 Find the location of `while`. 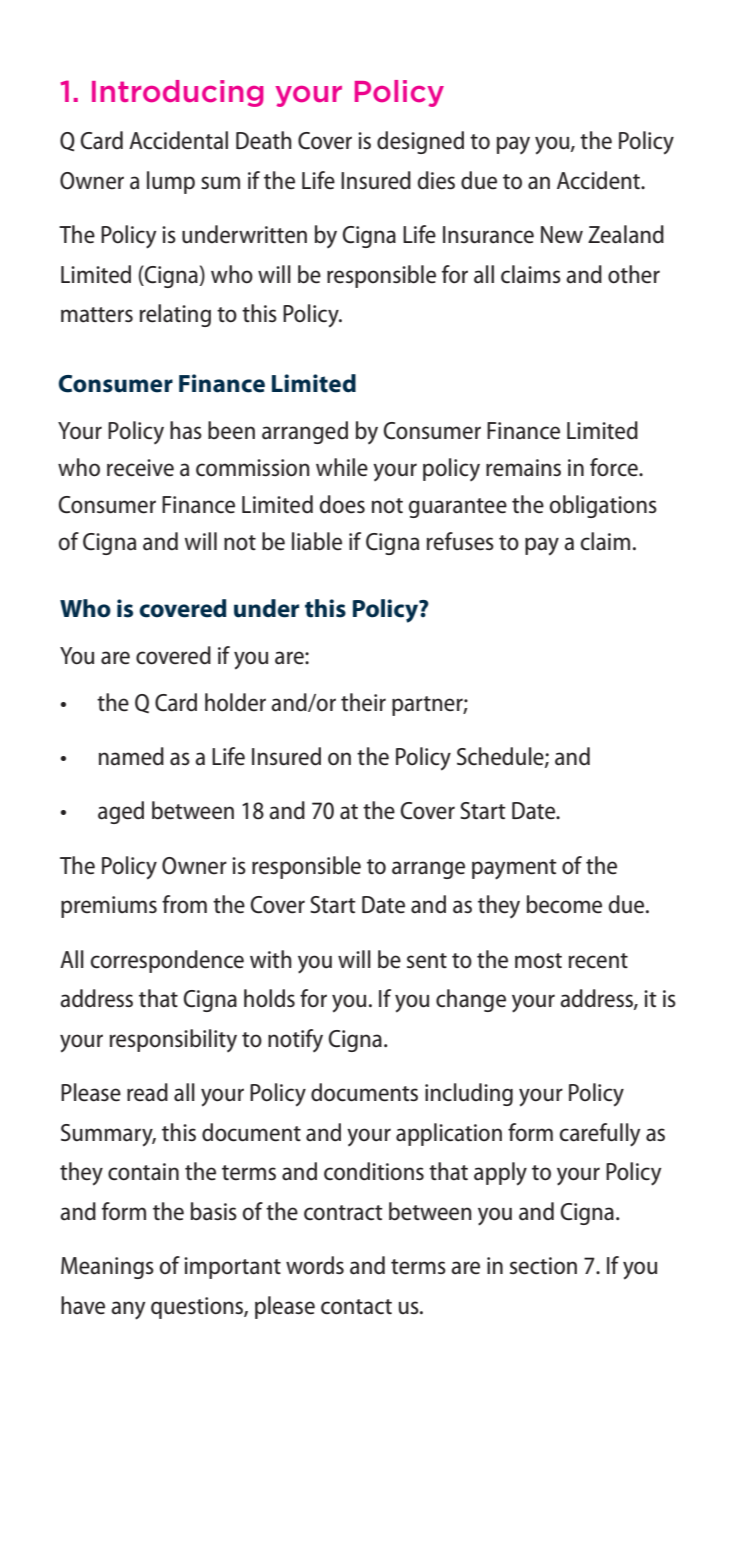

while is located at coordinates (342, 467).
